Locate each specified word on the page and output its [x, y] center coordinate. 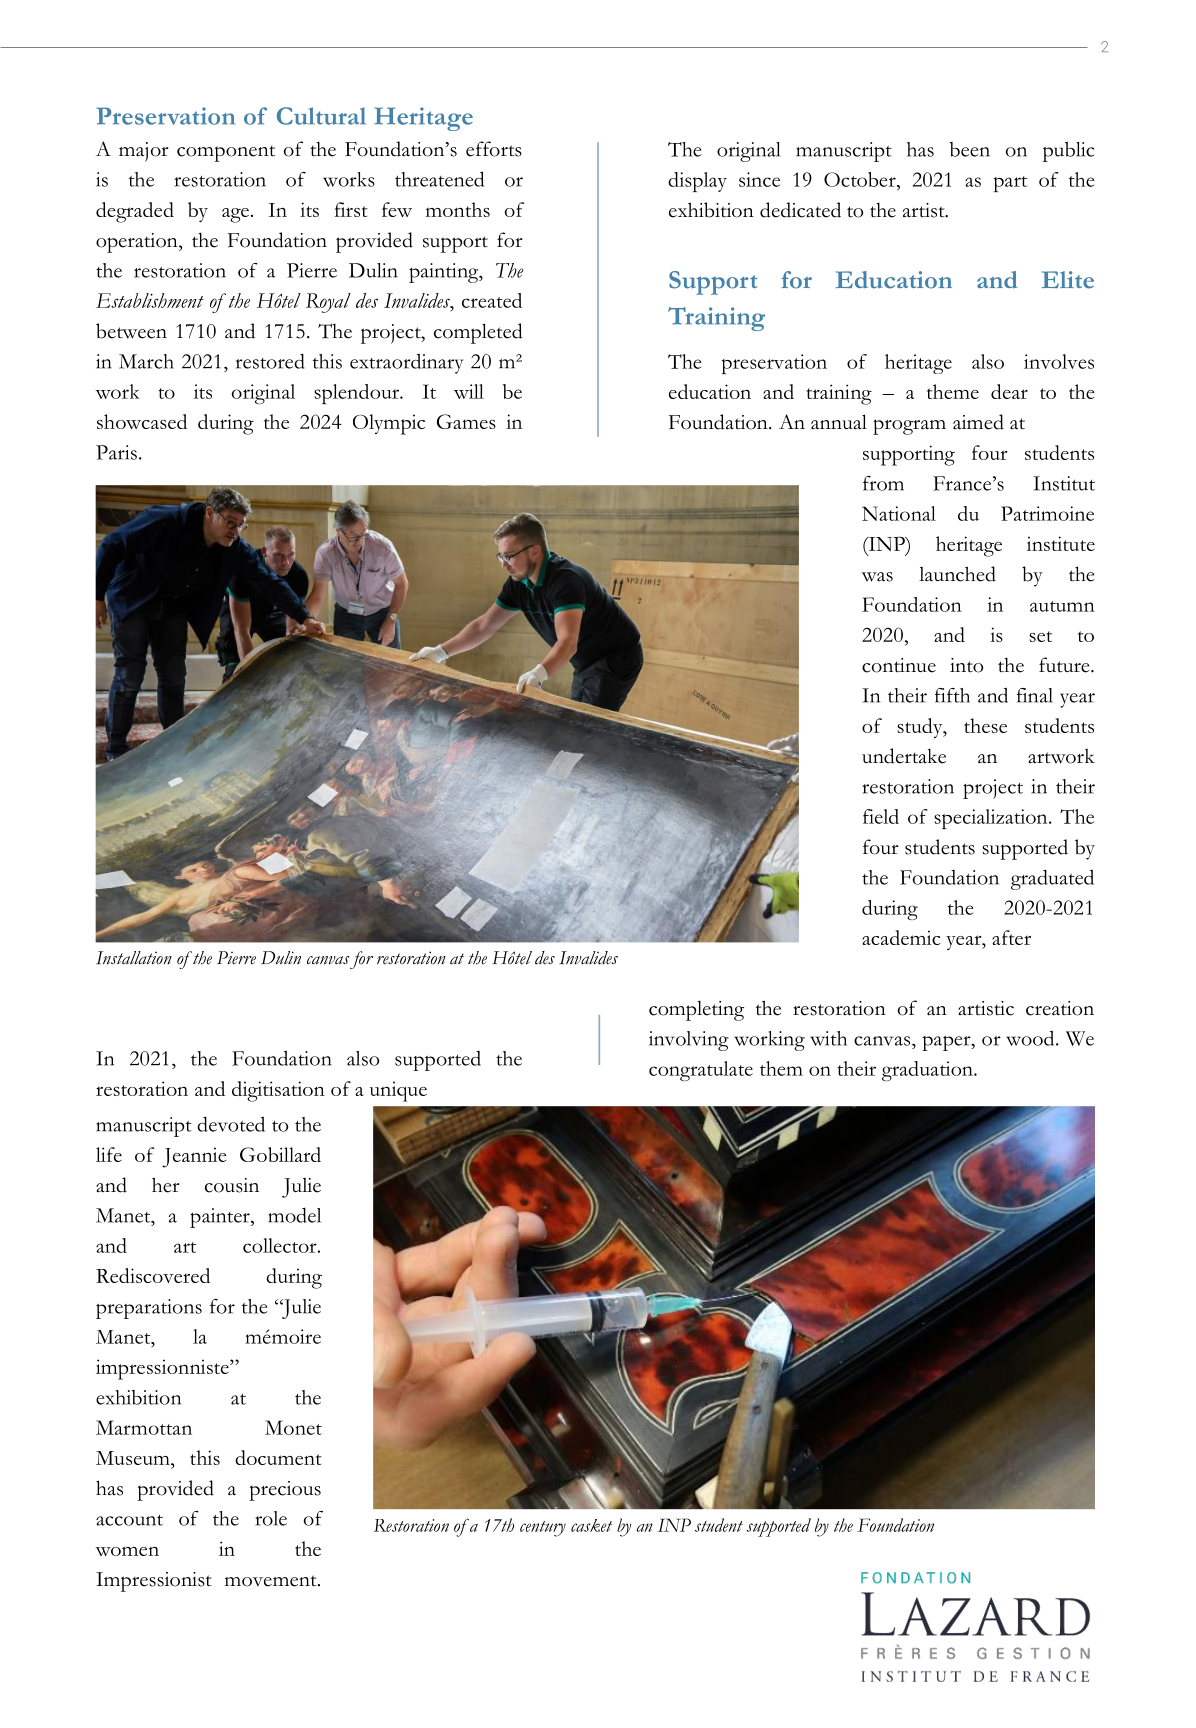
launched [957, 574]
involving [689, 1041]
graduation [928, 1071]
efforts [494, 149]
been [970, 149]
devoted [231, 1124]
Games [466, 421]
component [226, 154]
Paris [116, 452]
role [271, 1518]
